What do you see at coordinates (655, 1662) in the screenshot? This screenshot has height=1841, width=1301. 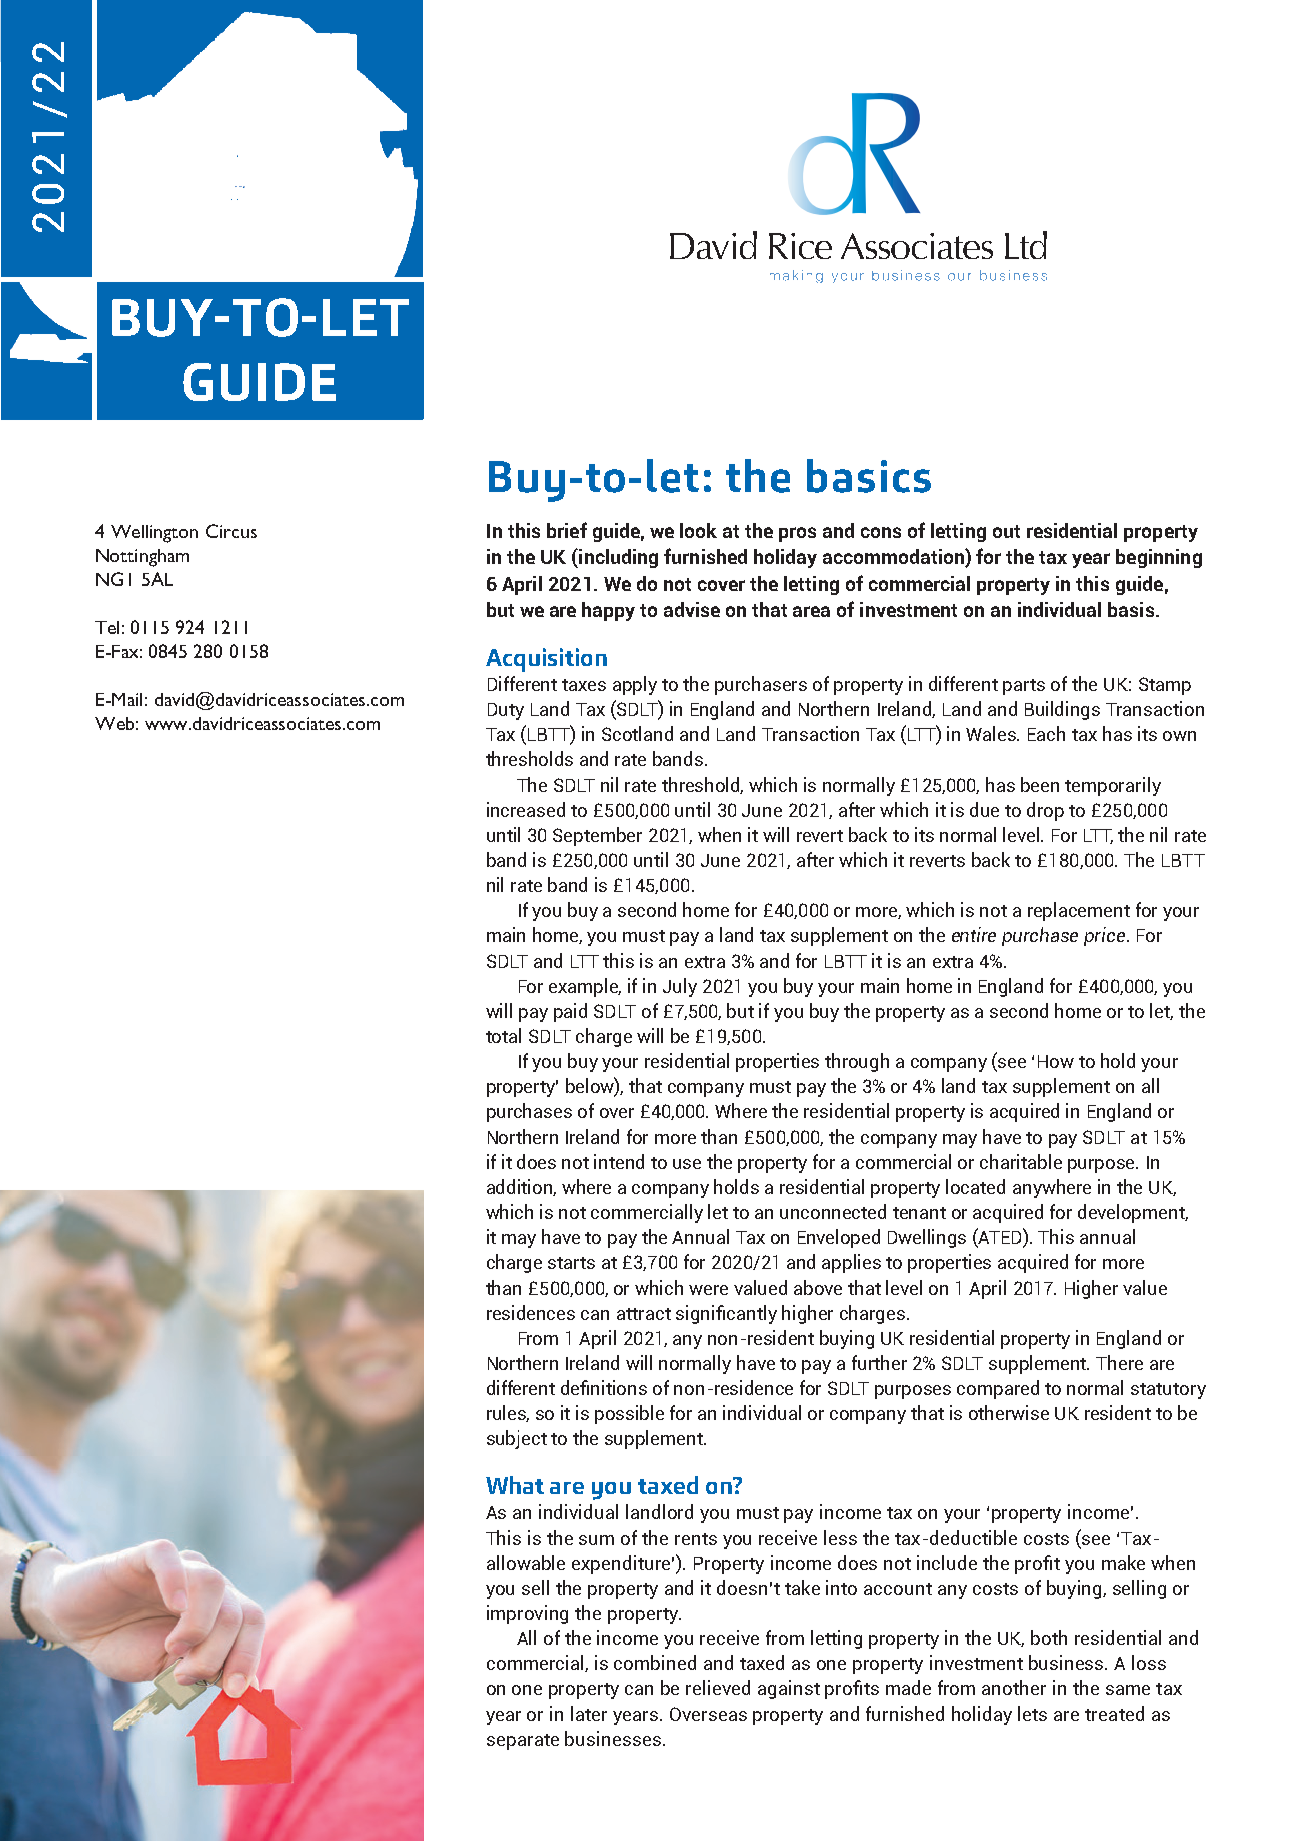 I see `combined` at bounding box center [655, 1662].
